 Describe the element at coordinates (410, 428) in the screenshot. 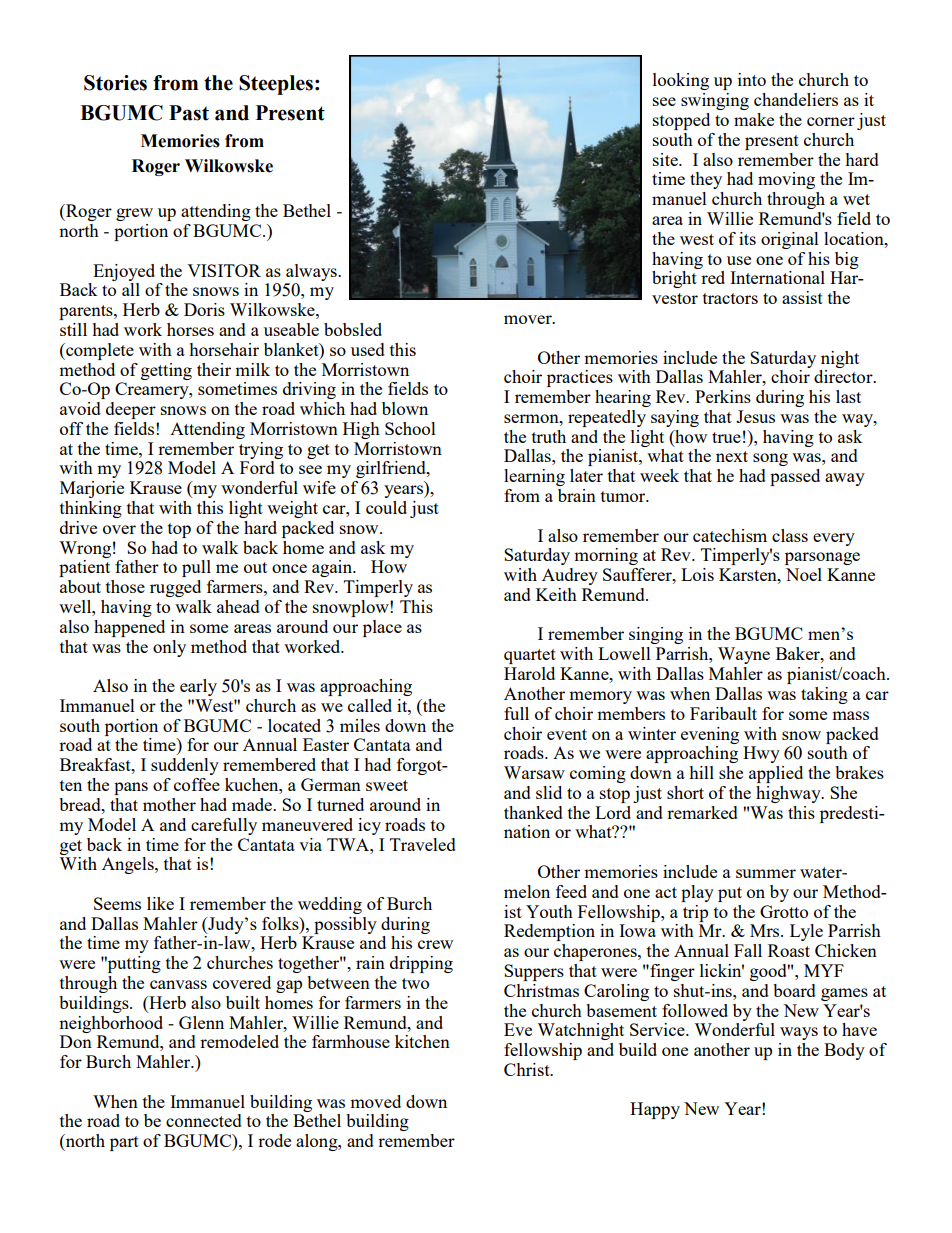

I see `School` at that location.
